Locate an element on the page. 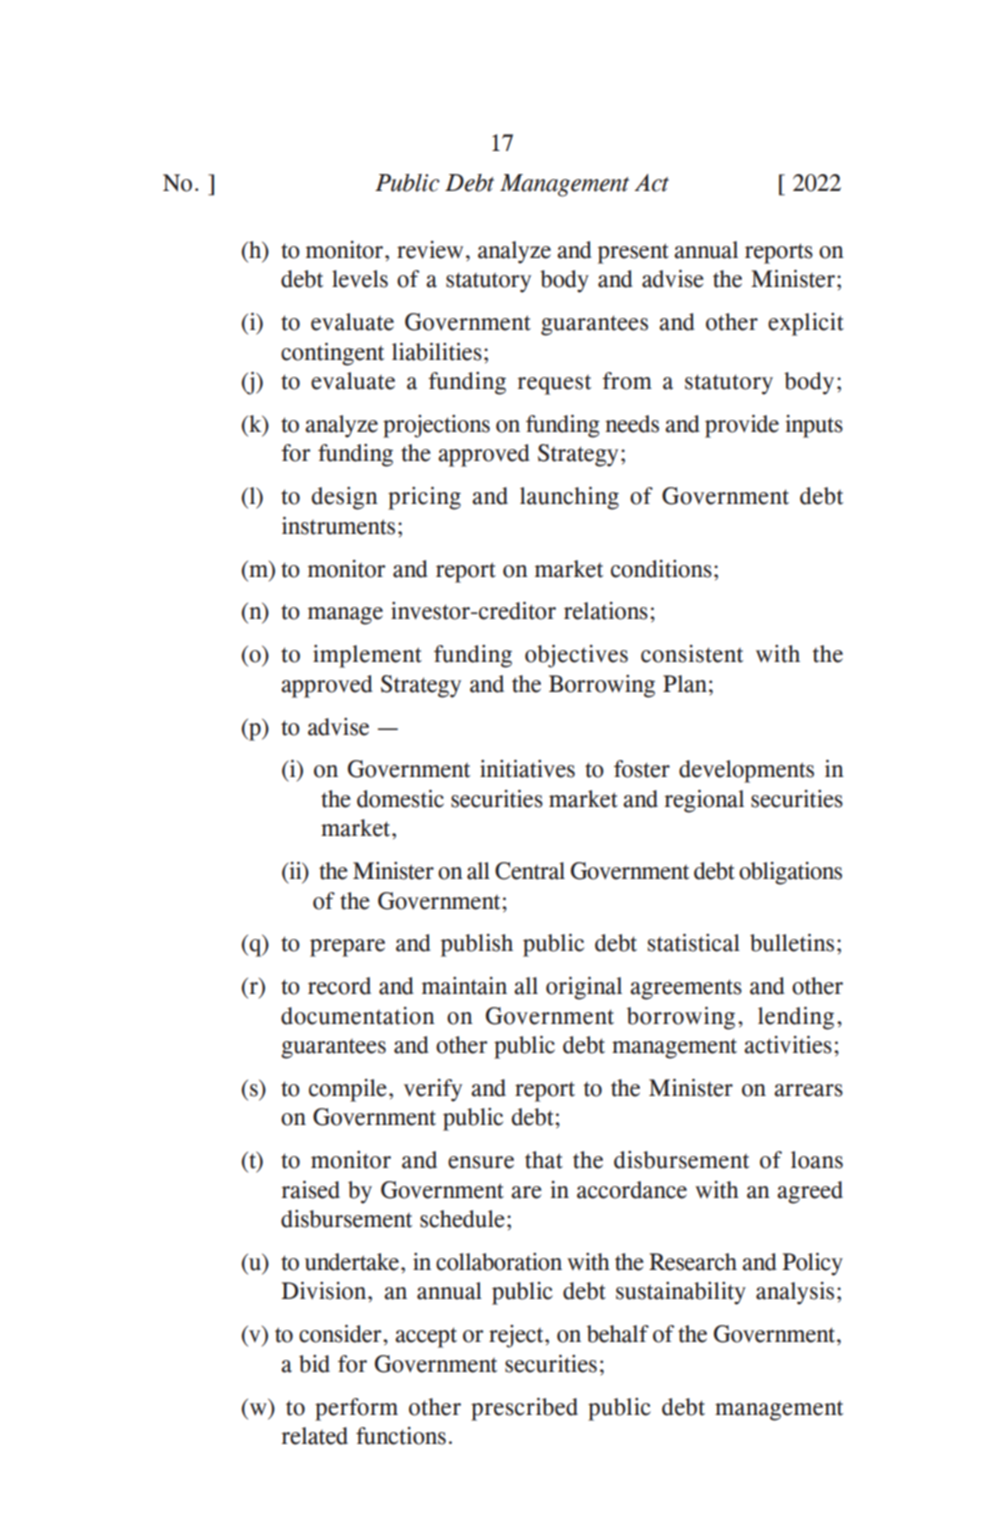 This document has height=1526, width=1004. domestic is located at coordinates (400, 799).
